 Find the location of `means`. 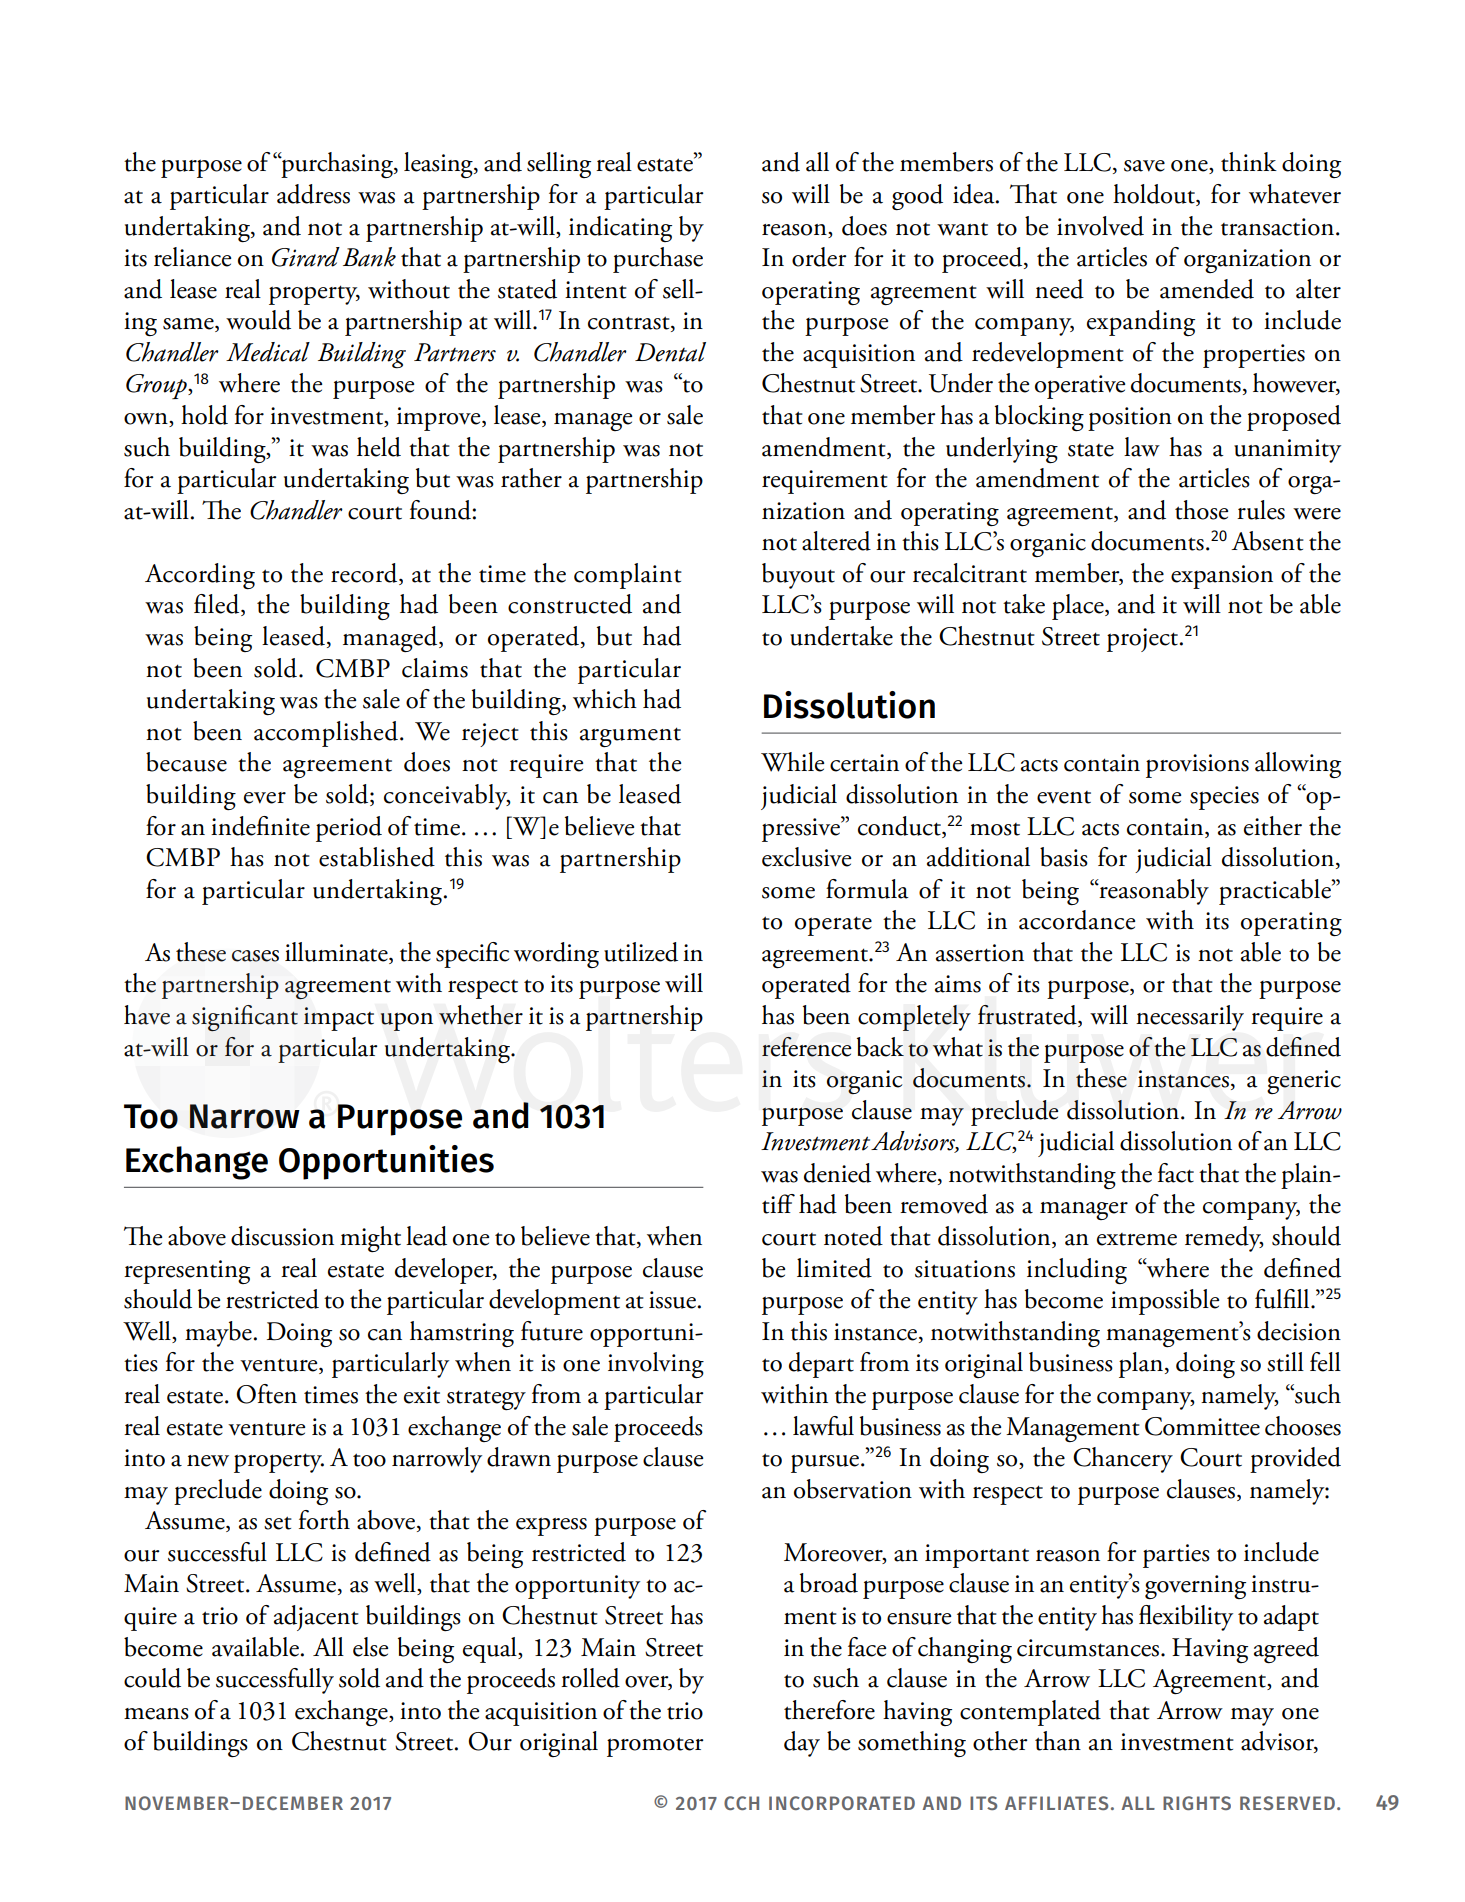

means is located at coordinates (156, 1714).
